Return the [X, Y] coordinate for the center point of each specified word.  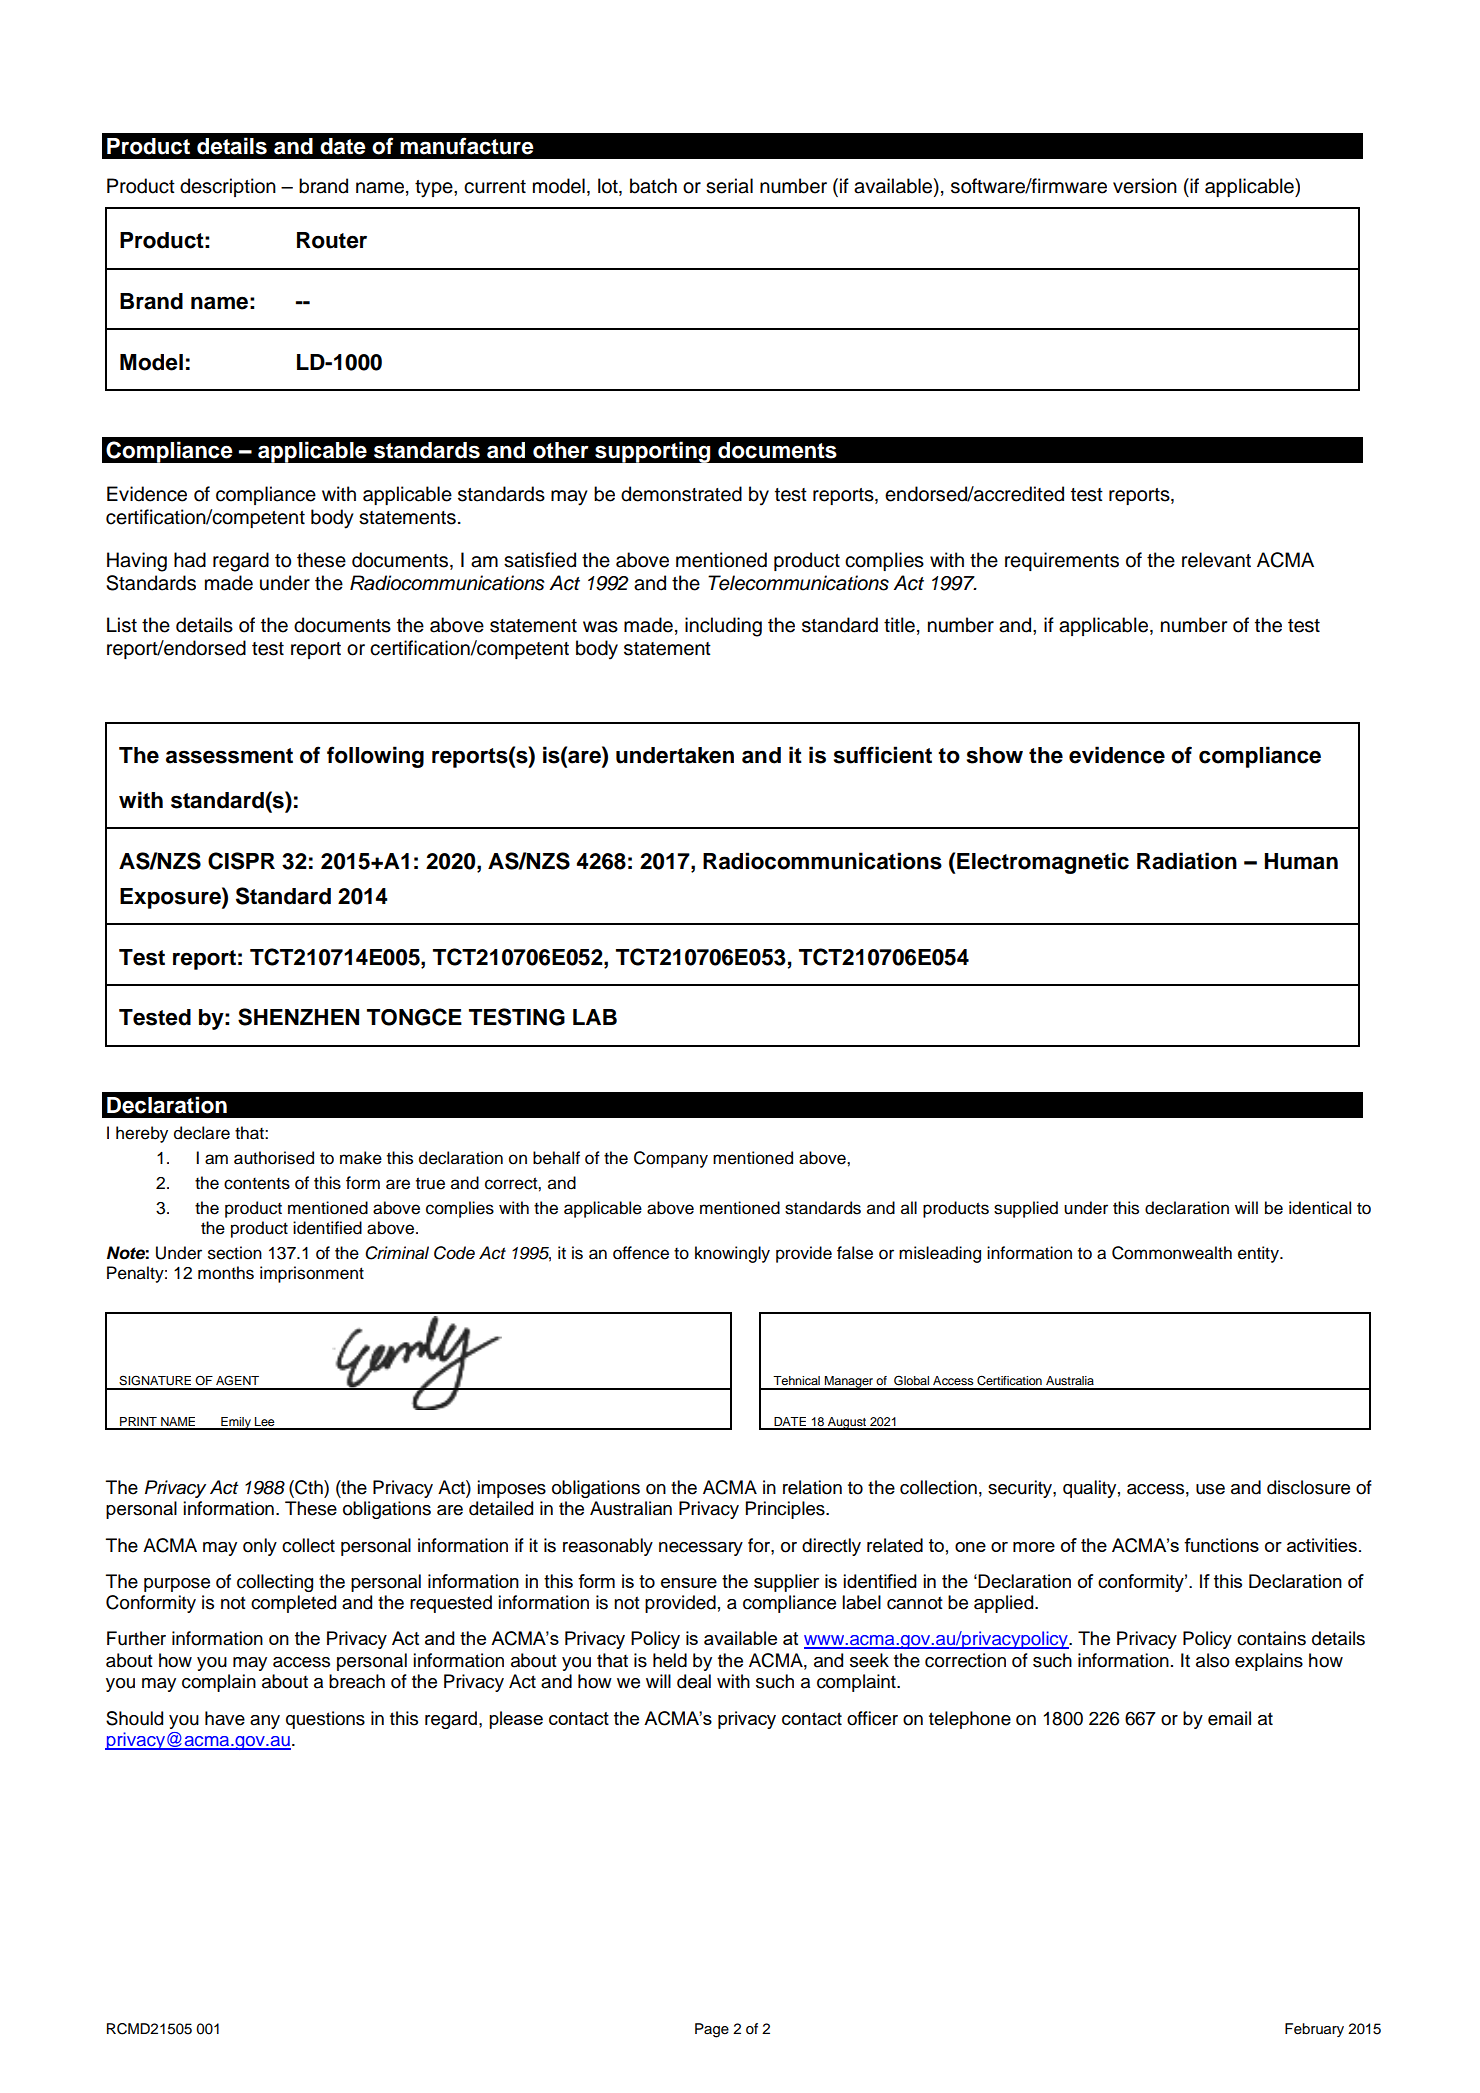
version [1145, 186]
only [260, 1547]
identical [1320, 1208]
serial [729, 186]
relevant [1216, 560]
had [190, 560]
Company [671, 1159]
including [723, 627]
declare [202, 1133]
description [228, 187]
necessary [701, 1549]
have [225, 1718]
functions [1221, 1545]
